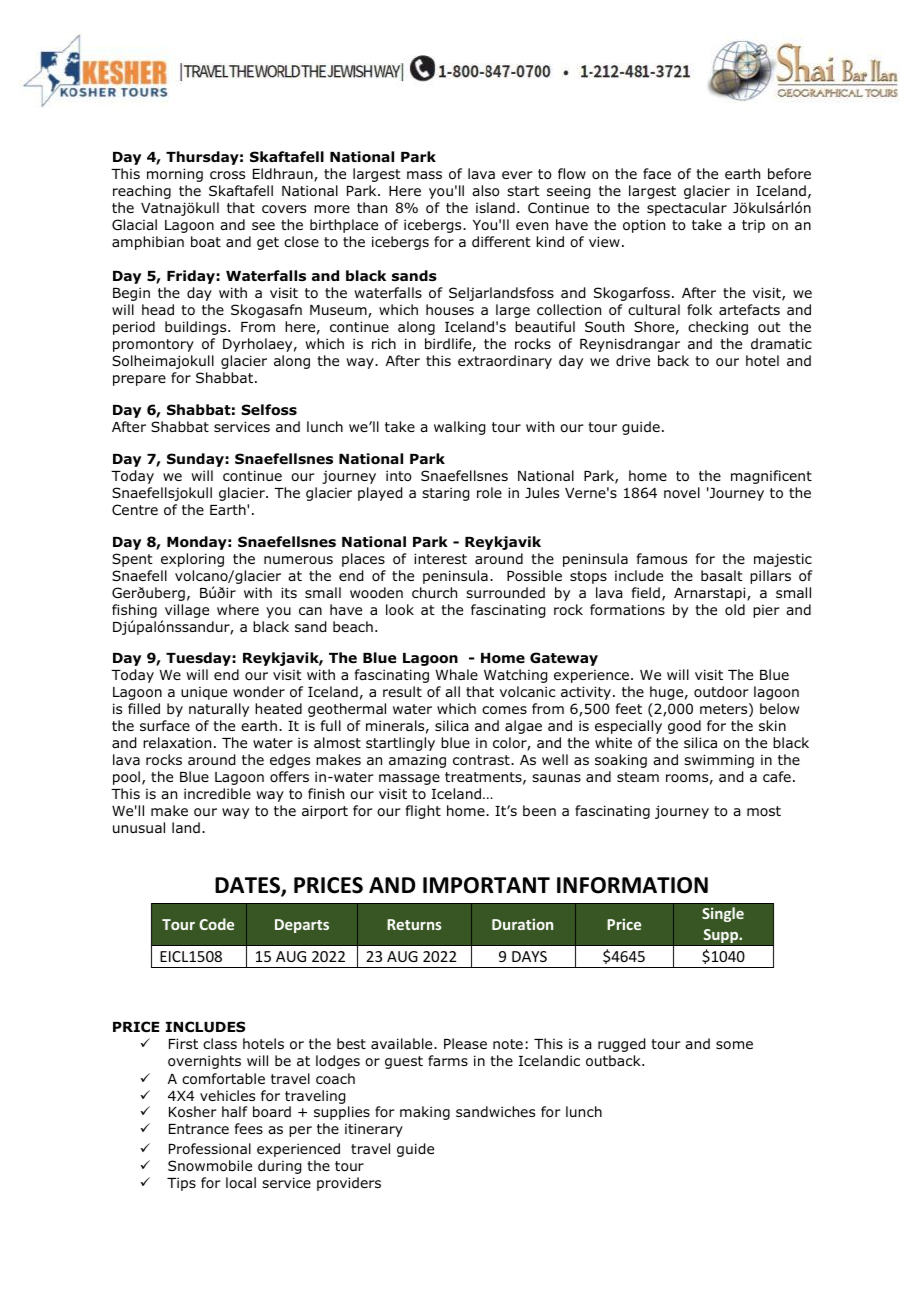 The height and width of the page is (1308, 924). What do you see at coordinates (425, 1113) in the page?
I see `making` at bounding box center [425, 1113].
